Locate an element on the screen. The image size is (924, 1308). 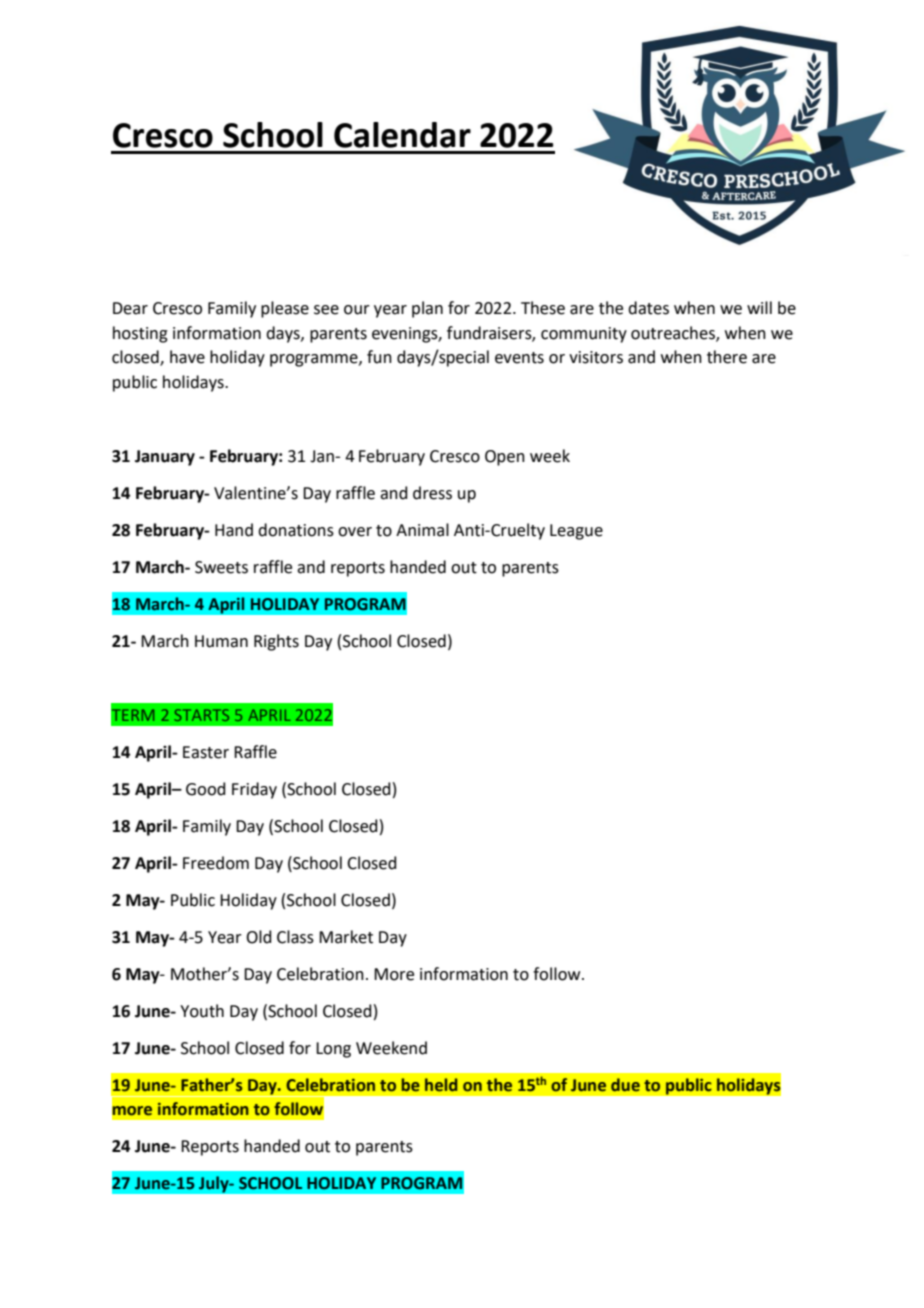
Long is located at coordinates (333, 1050).
